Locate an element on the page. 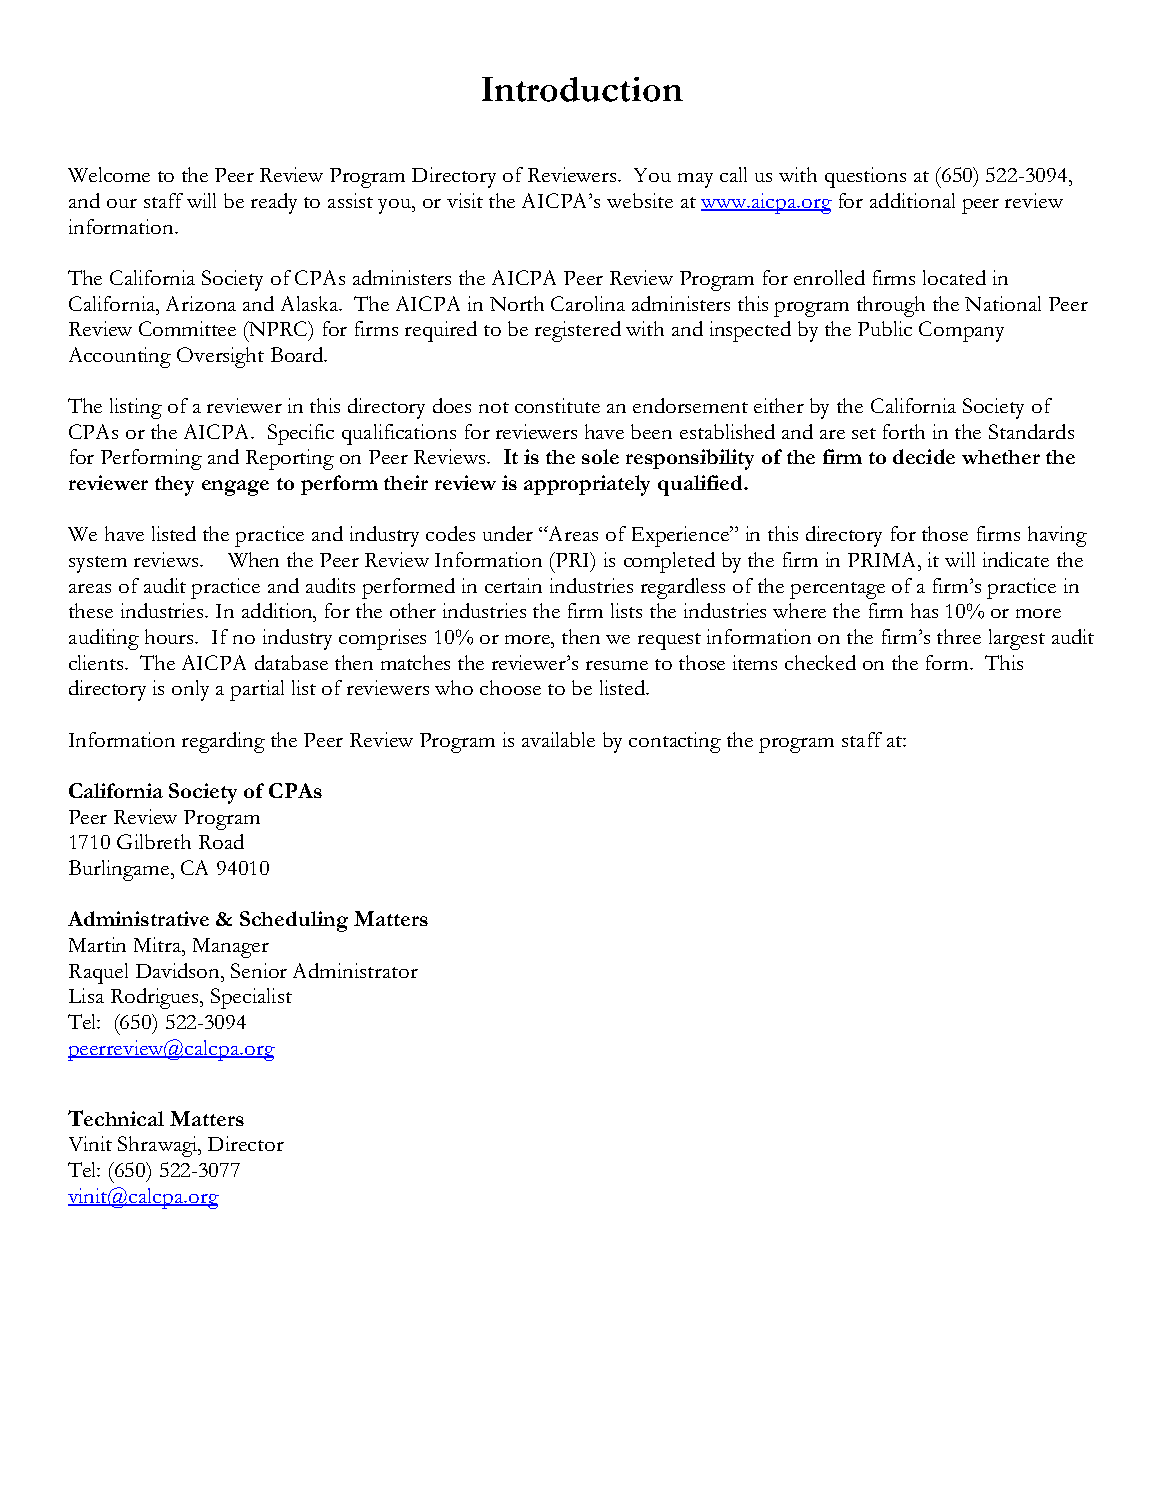 This page has height=1505, width=1163. Administrator is located at coordinates (355, 970).
